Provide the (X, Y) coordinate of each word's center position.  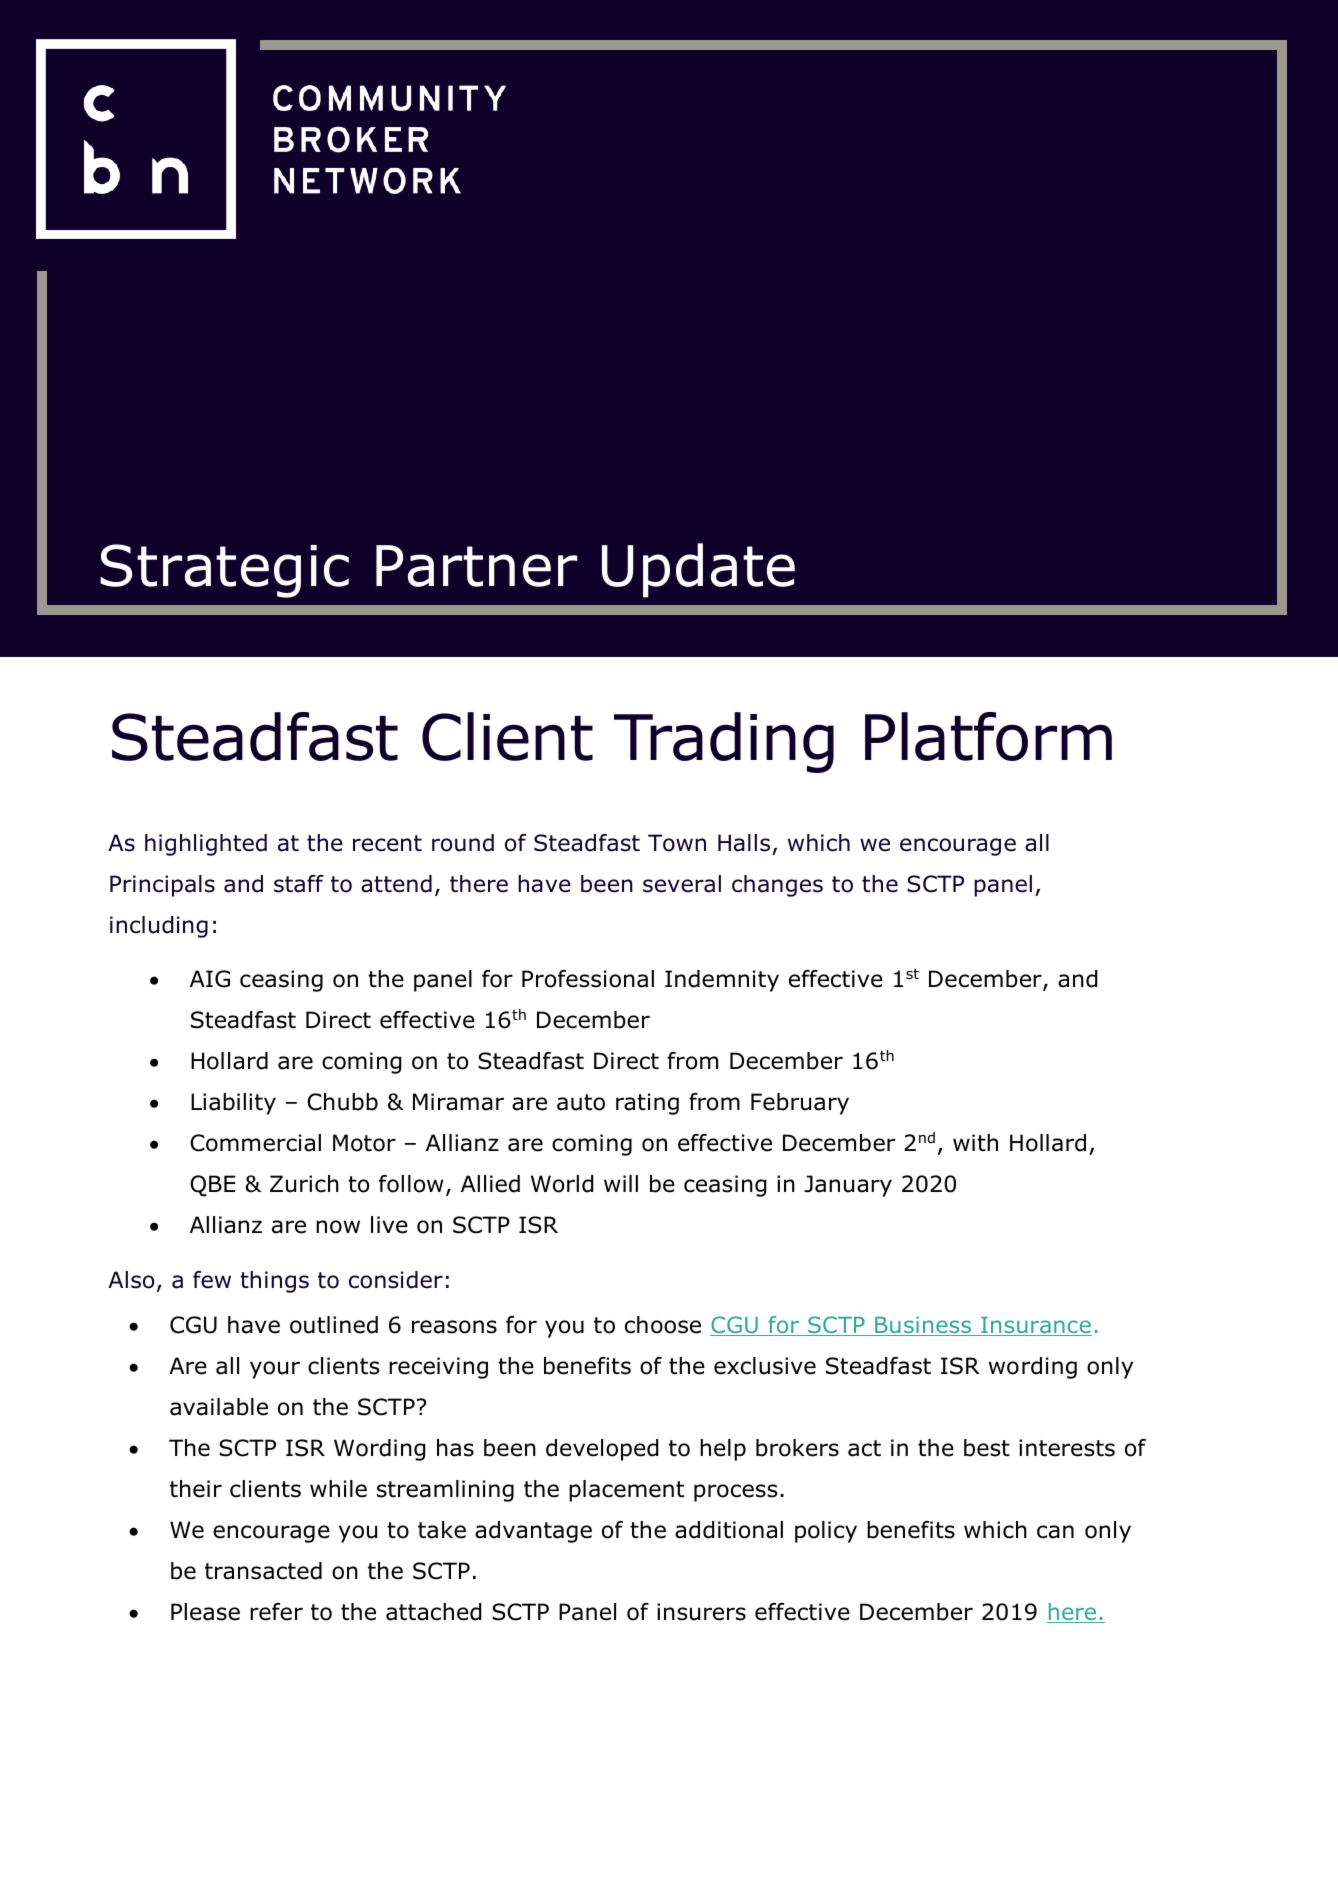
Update (698, 570)
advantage (533, 1532)
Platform (988, 736)
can (1055, 1532)
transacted (263, 1571)
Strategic (224, 571)
